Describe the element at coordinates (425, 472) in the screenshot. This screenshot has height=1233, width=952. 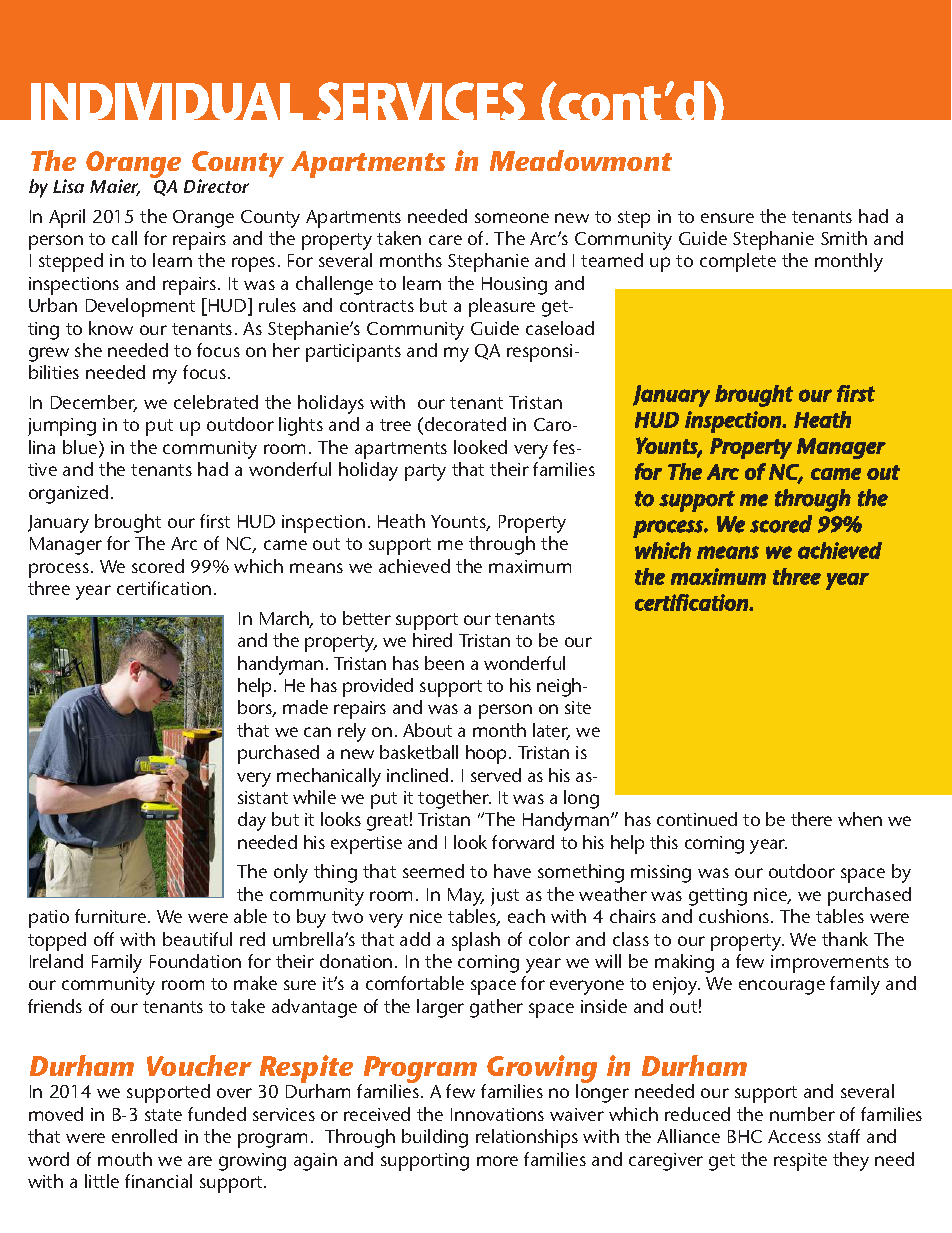
I see `party` at that location.
